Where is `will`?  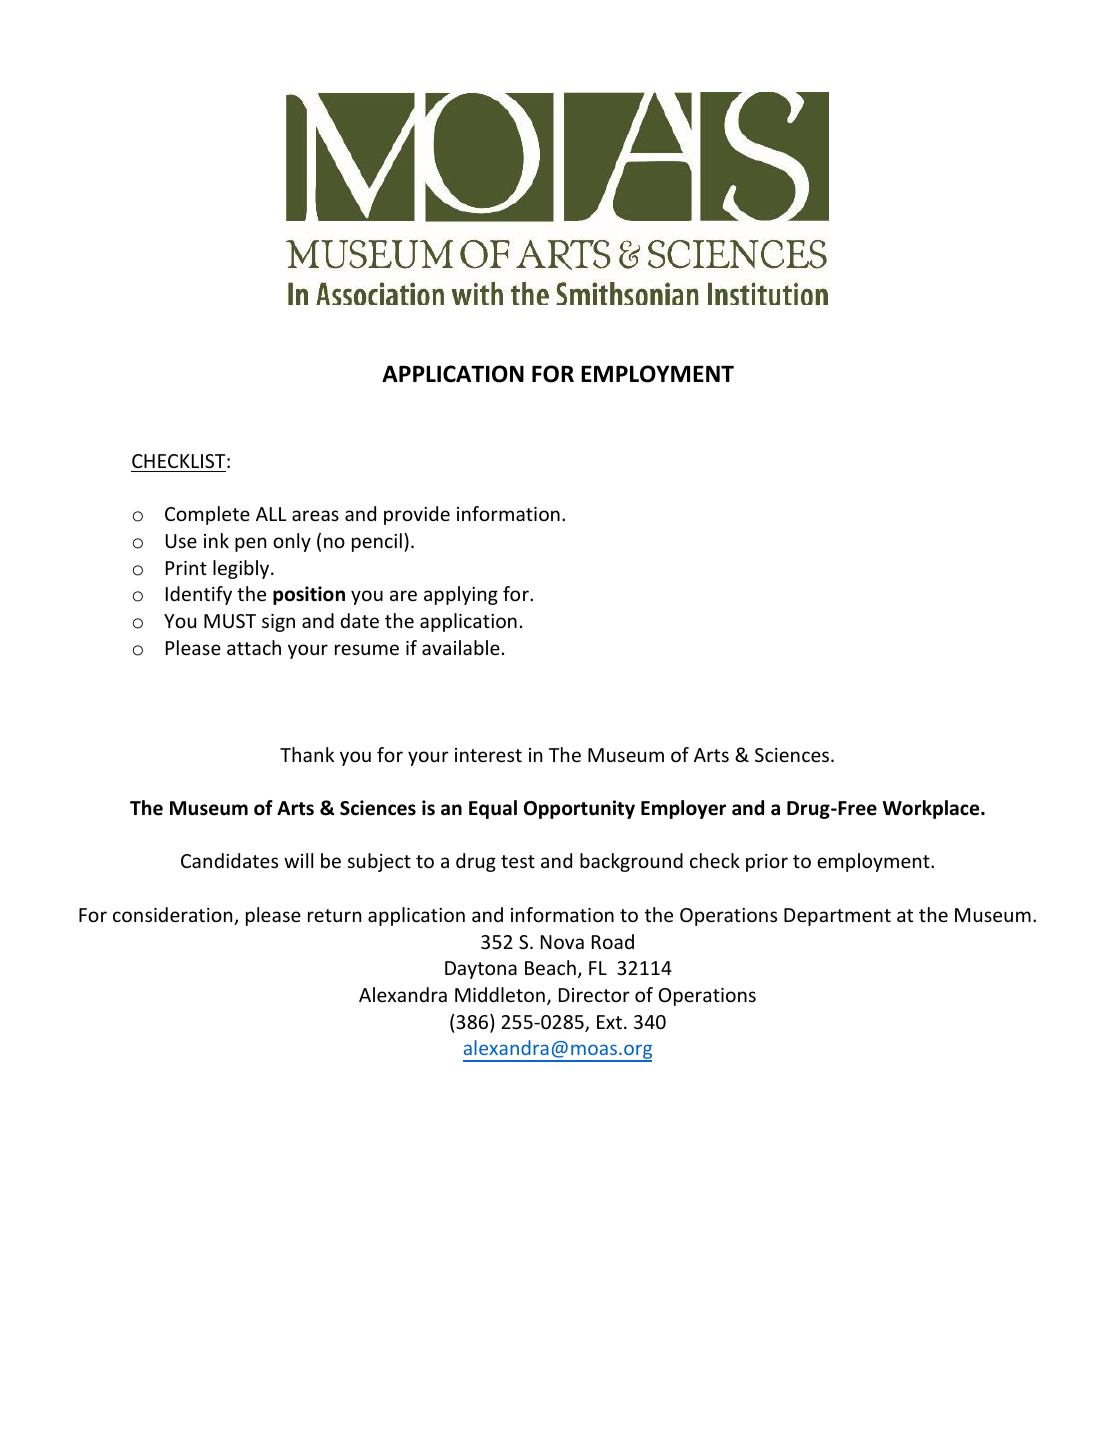 will is located at coordinates (298, 860).
